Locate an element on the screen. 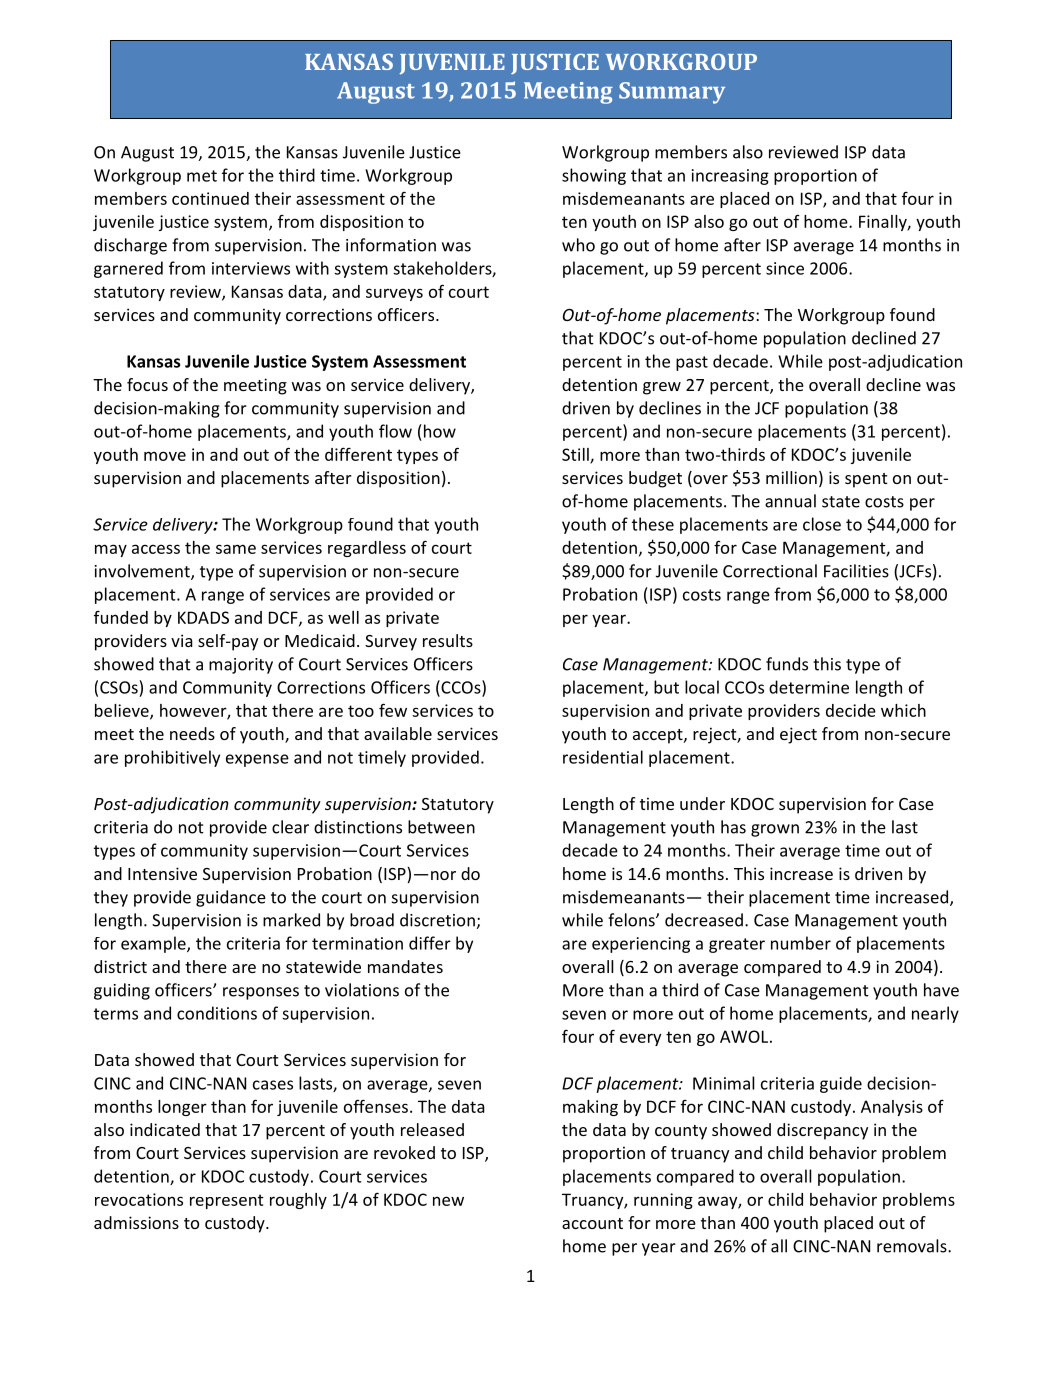 The height and width of the screenshot is (1373, 1061). majority is located at coordinates (241, 666).
